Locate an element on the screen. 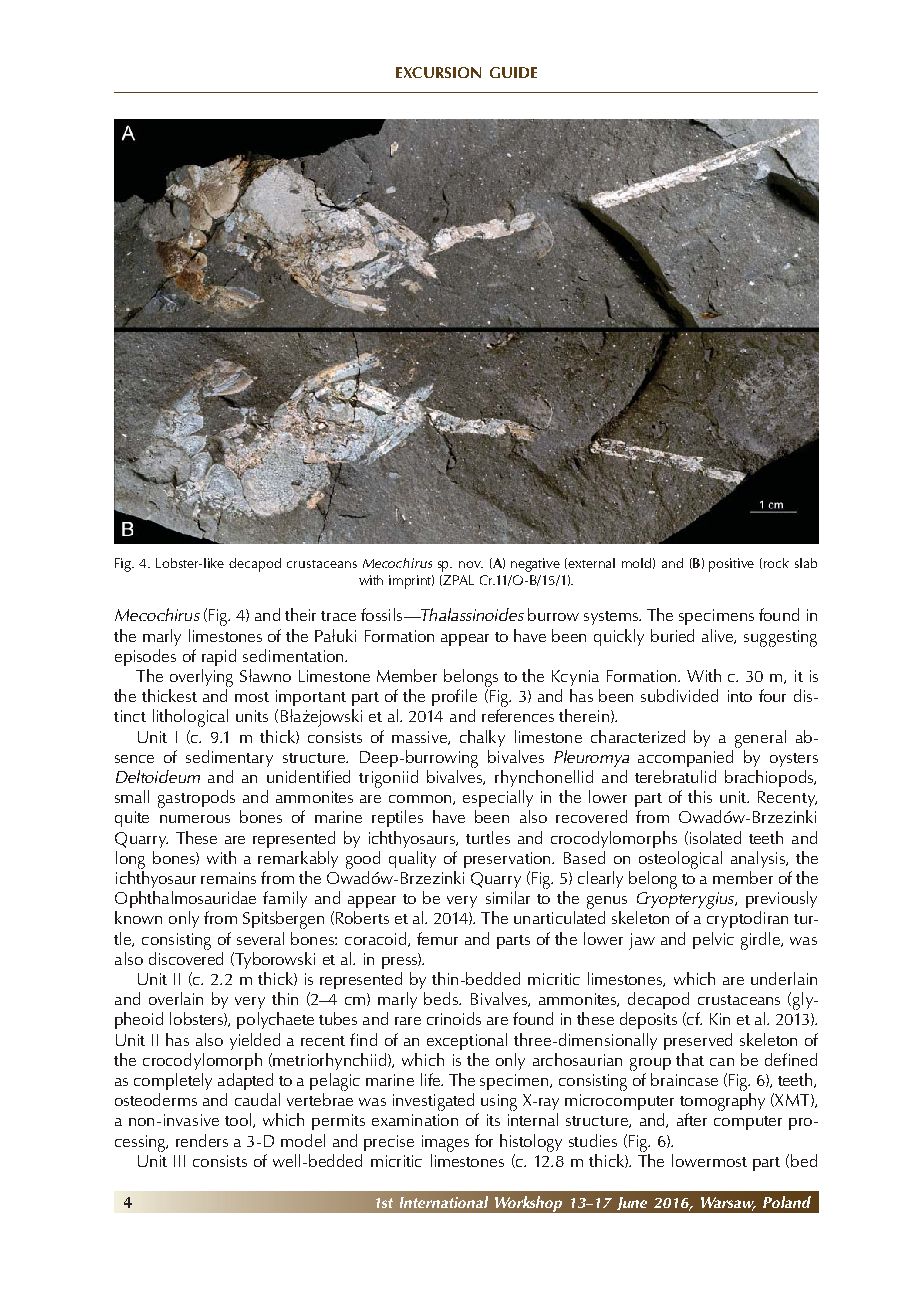 Image resolution: width=924 pixels, height=1308 pixels. III is located at coordinates (179, 1161).
